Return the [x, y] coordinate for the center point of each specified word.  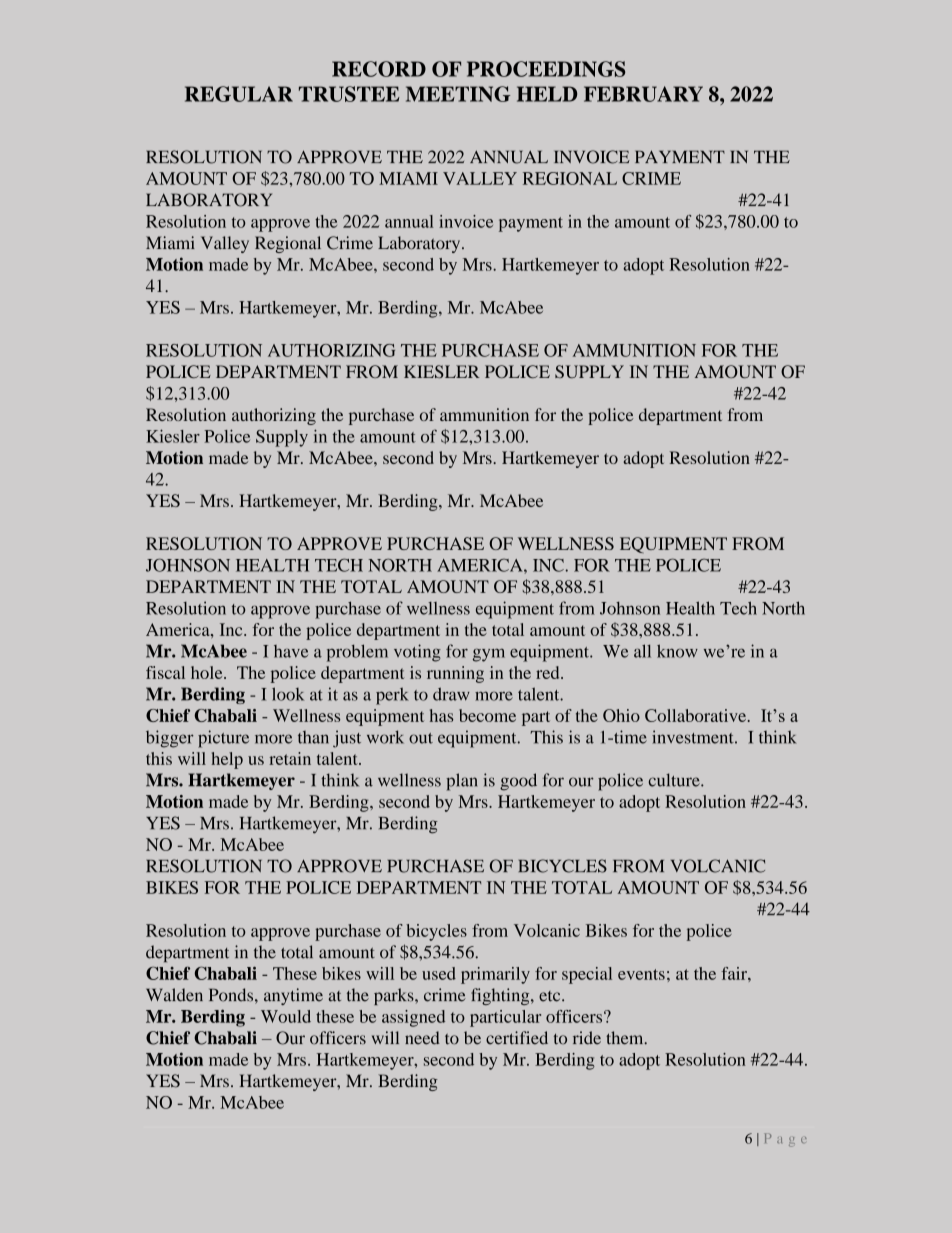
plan [461, 782]
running [455, 674]
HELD [547, 94]
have [291, 651]
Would [286, 1016]
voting [417, 653]
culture [675, 780]
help [227, 760]
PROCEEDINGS [546, 69]
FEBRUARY [643, 94]
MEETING [458, 94]
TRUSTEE [349, 94]
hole [208, 672]
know [677, 651]
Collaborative [695, 715]
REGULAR [239, 94]
